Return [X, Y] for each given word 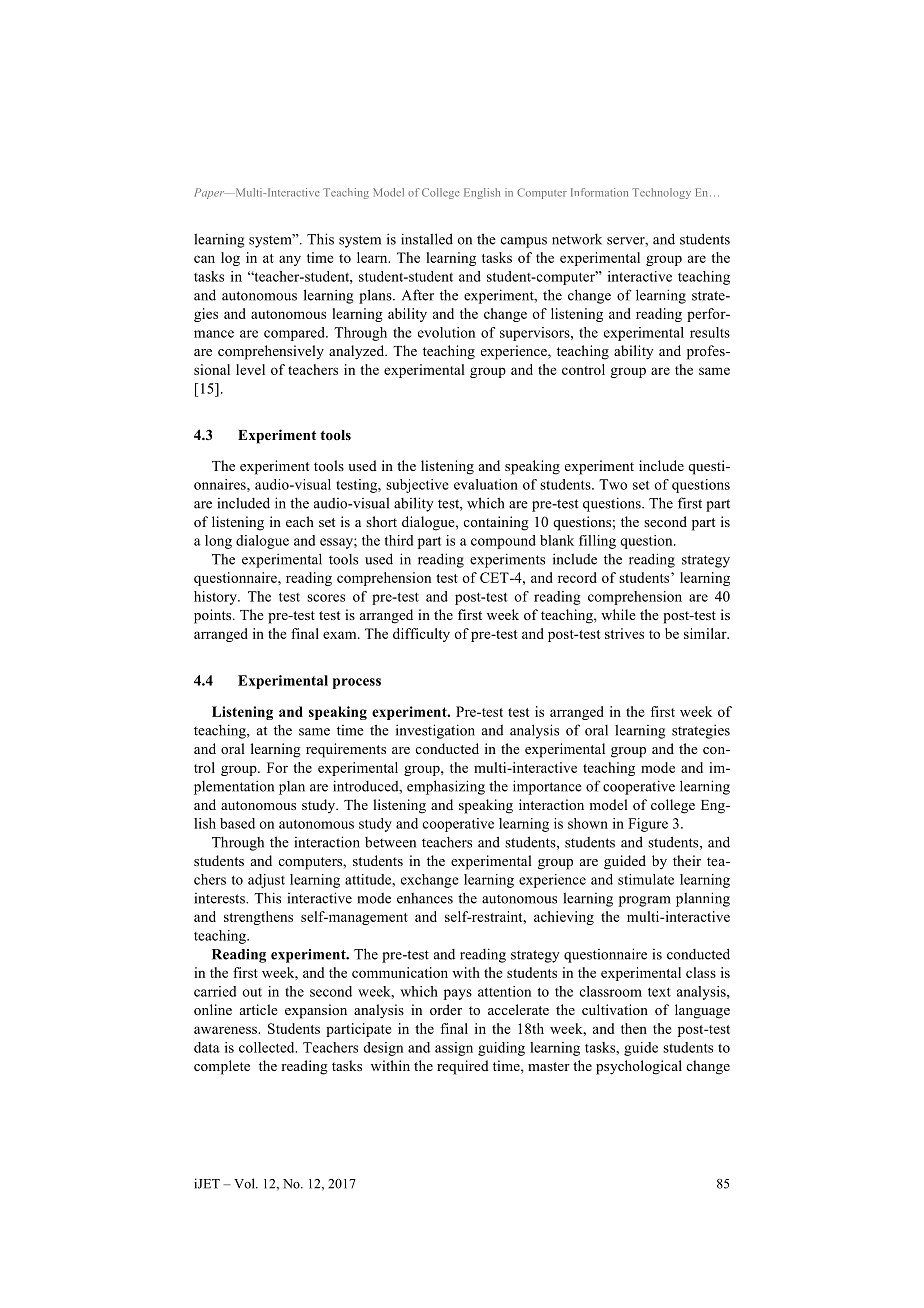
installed [427, 239]
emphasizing [446, 787]
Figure [648, 825]
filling [597, 542]
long [218, 542]
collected [268, 1047]
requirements [346, 750]
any [290, 260]
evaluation [486, 484]
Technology [661, 193]
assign [454, 1049]
